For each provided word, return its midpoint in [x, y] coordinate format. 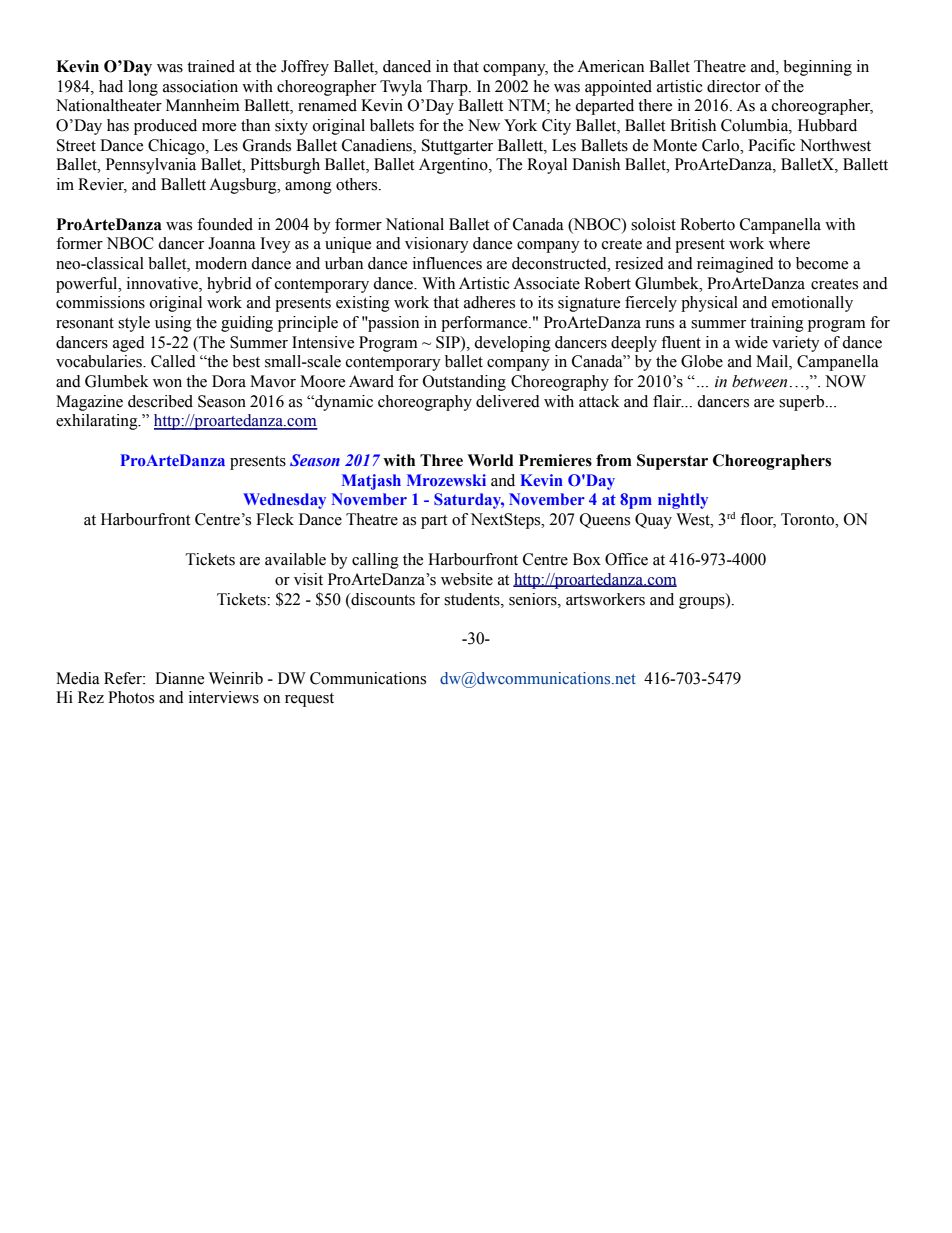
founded [225, 224]
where [789, 243]
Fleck [275, 519]
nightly [683, 501]
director [734, 86]
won [167, 383]
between [759, 381]
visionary [437, 245]
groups [703, 601]
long [143, 88]
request [309, 700]
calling [375, 561]
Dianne [179, 678]
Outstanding [464, 383]
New [484, 125]
